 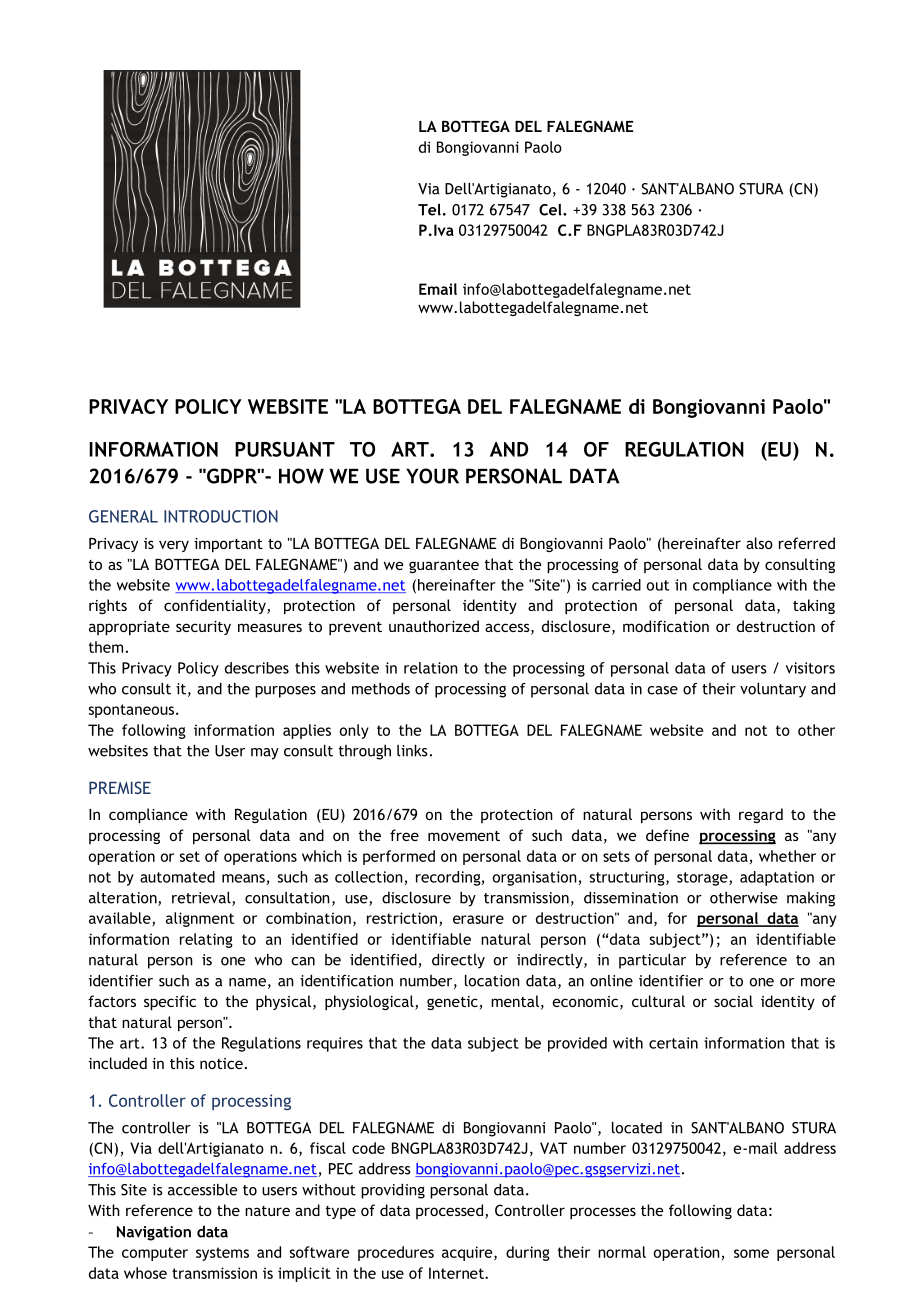 I want to click on storage, so click(x=703, y=879).
